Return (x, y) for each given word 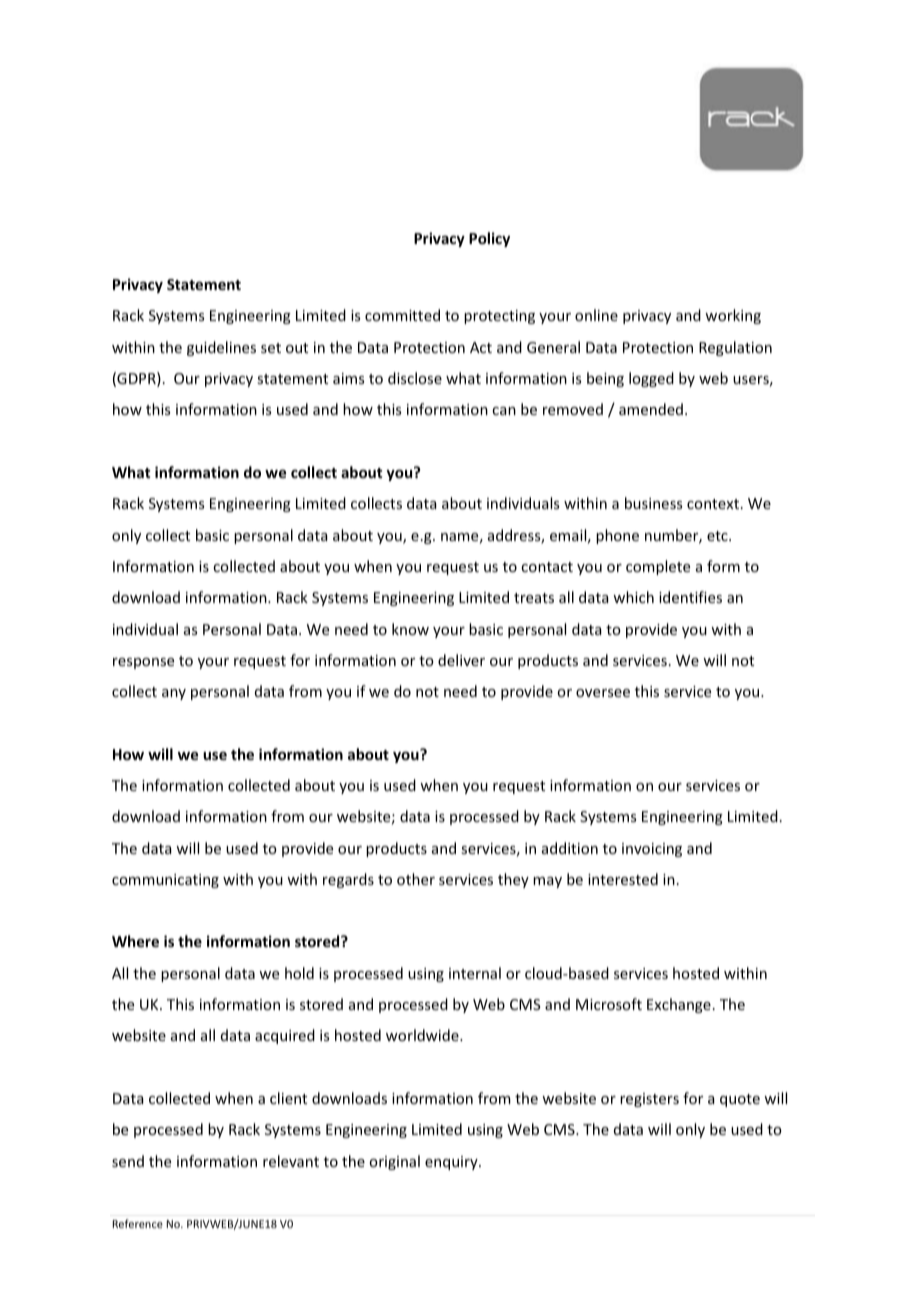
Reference (138, 1223)
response (143, 663)
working (733, 316)
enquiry (452, 1163)
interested (623, 879)
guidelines (221, 348)
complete (658, 567)
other (416, 879)
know (410, 629)
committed (402, 315)
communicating (165, 881)
